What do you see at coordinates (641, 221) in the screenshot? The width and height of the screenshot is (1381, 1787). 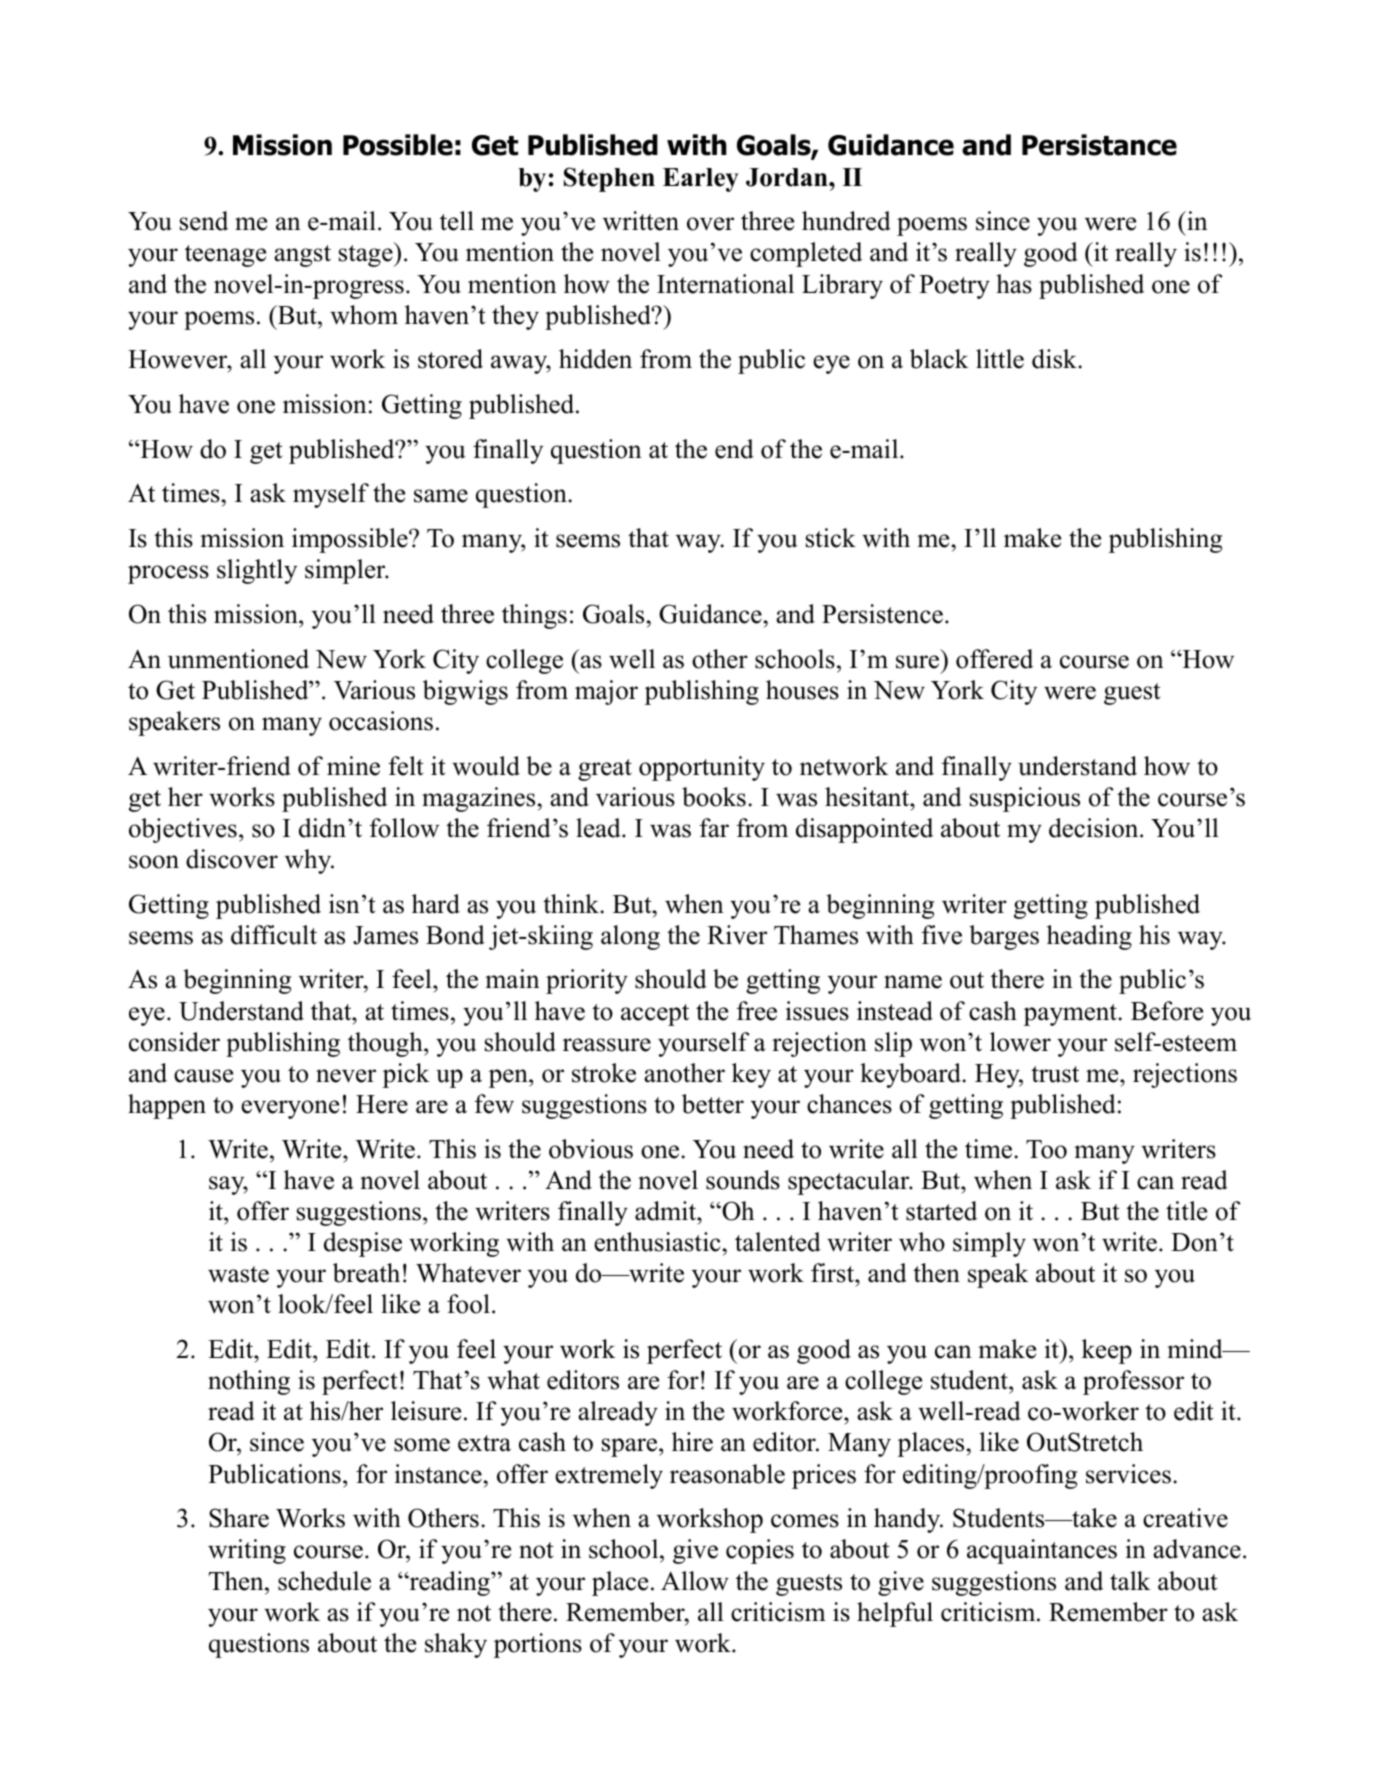 I see `written` at bounding box center [641, 221].
